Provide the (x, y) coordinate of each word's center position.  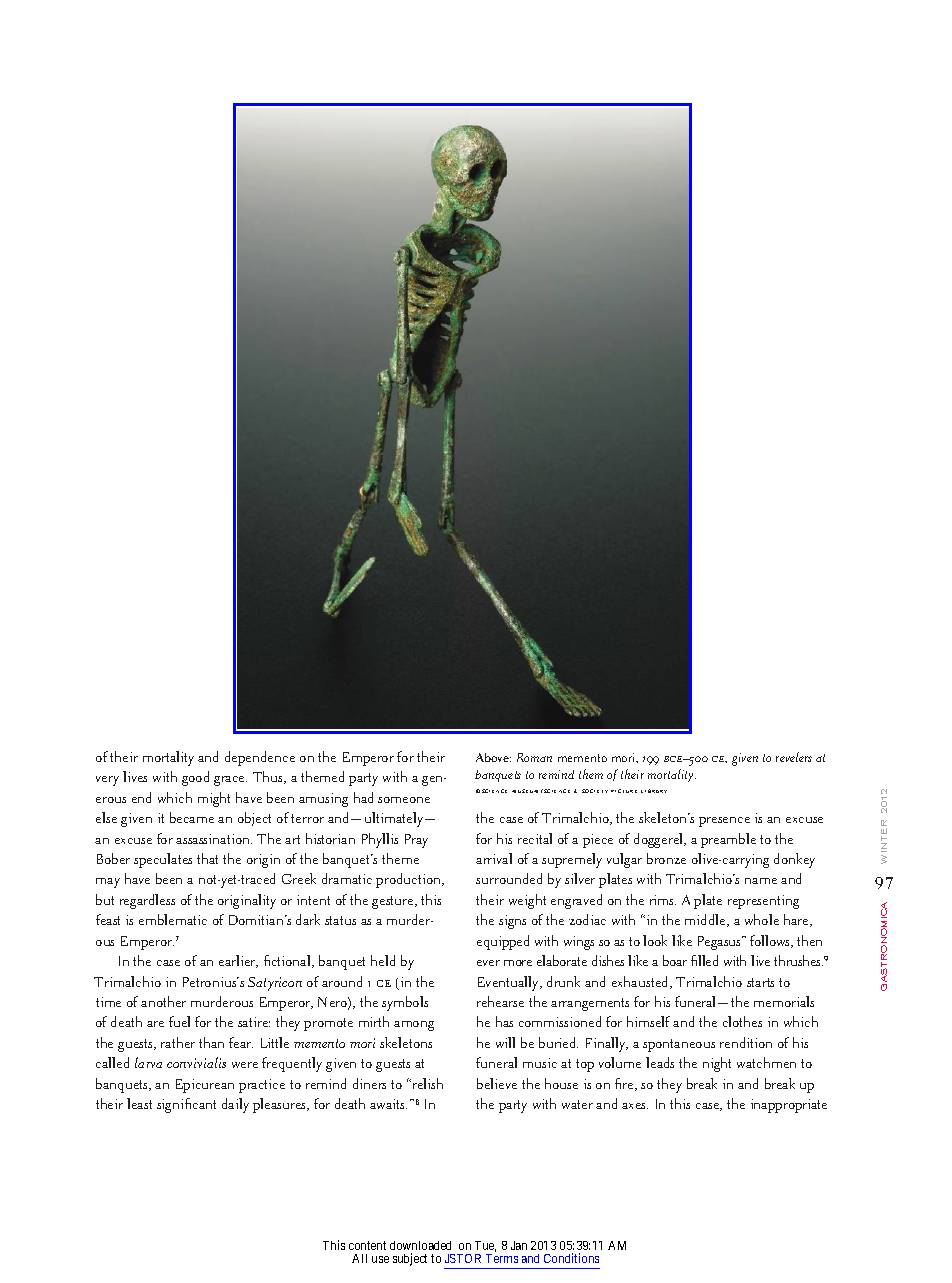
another (163, 1001)
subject (410, 1259)
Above (493, 757)
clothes (742, 1021)
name (761, 881)
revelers (794, 757)
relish (428, 1083)
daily (235, 1105)
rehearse (500, 1001)
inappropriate (789, 1106)
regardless (147, 901)
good (195, 778)
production (410, 880)
